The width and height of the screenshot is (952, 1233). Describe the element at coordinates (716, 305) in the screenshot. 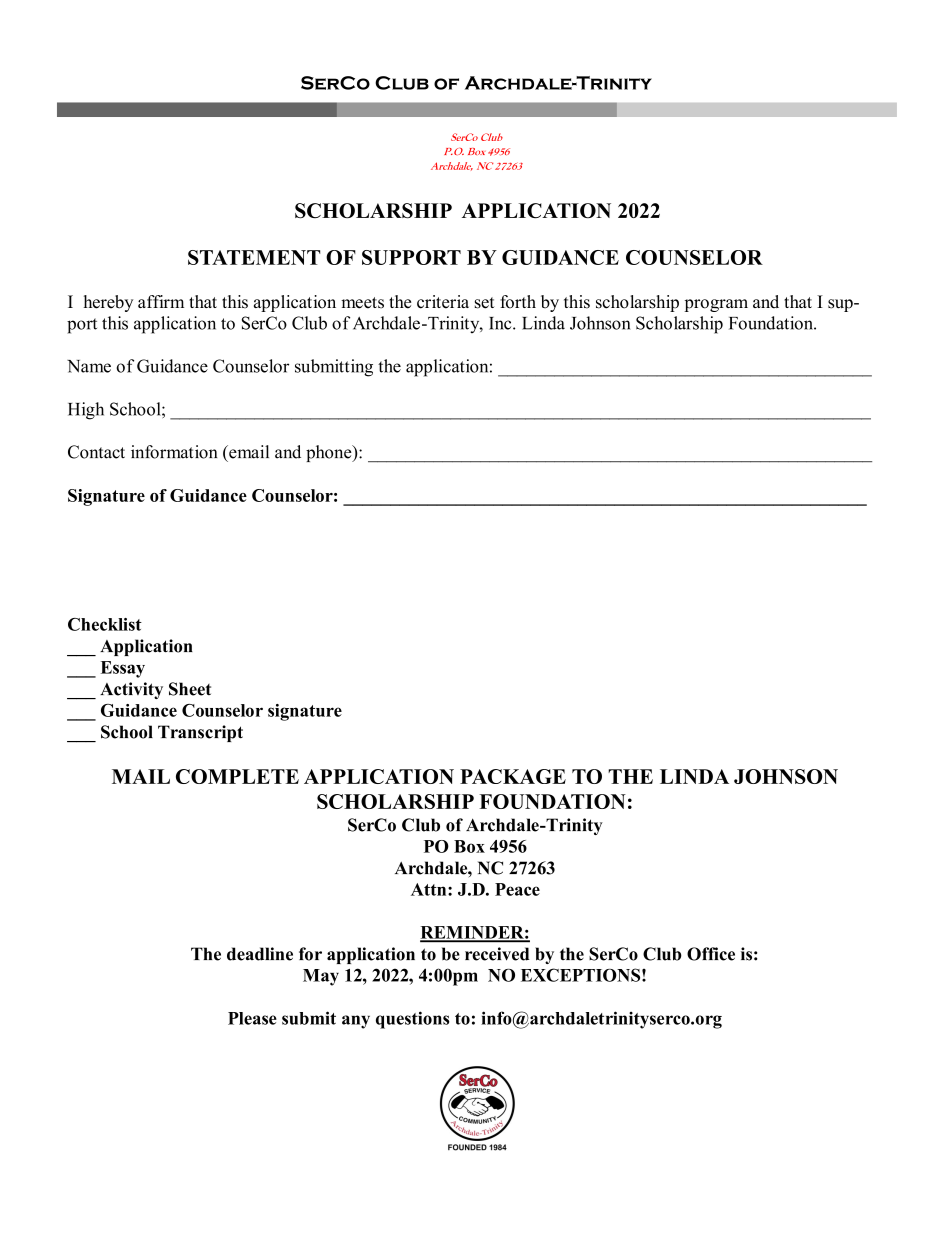

I see `program` at that location.
